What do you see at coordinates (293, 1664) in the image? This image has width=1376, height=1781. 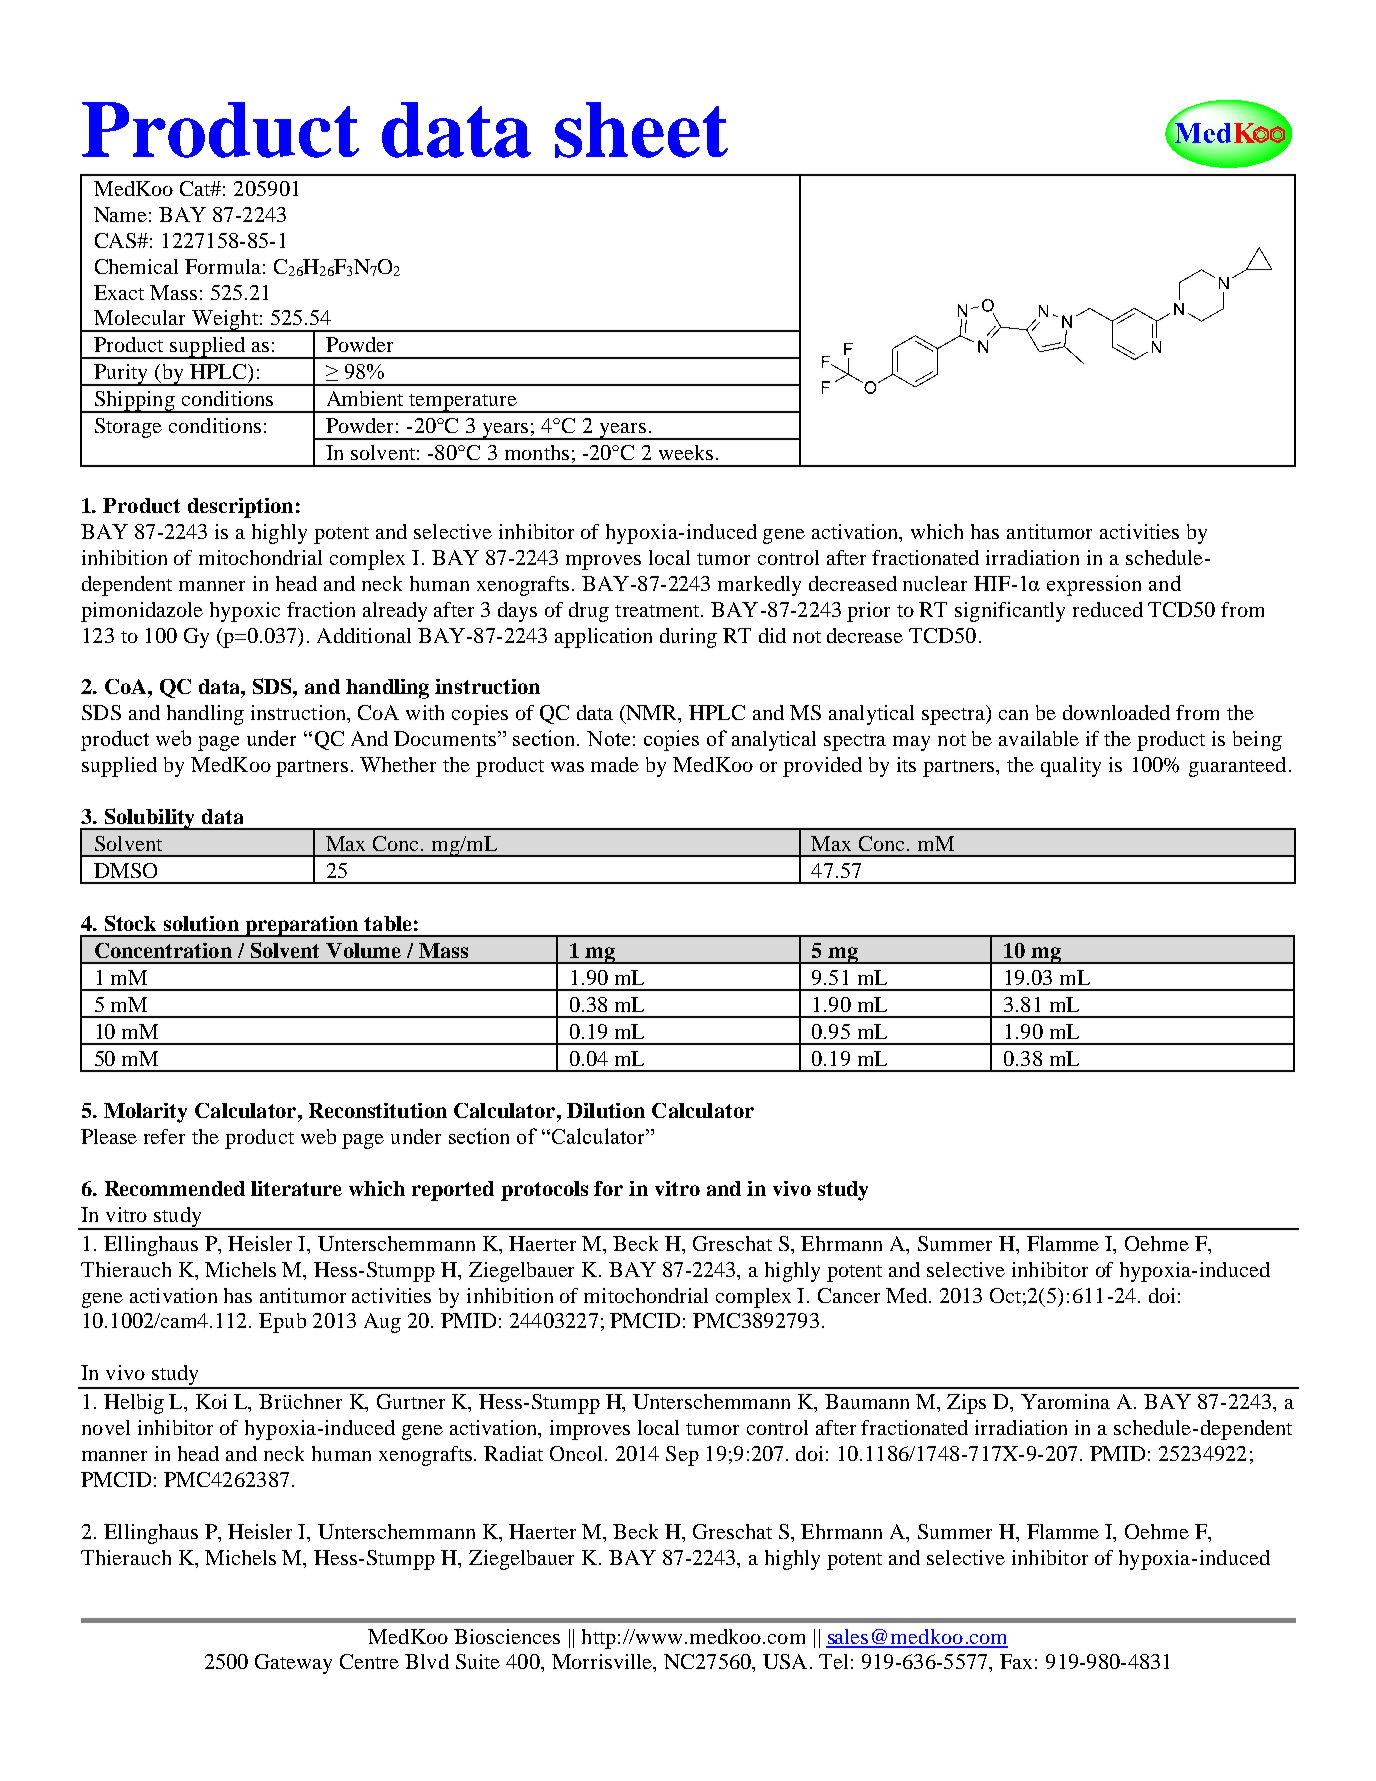 I see `Gateway` at bounding box center [293, 1664].
